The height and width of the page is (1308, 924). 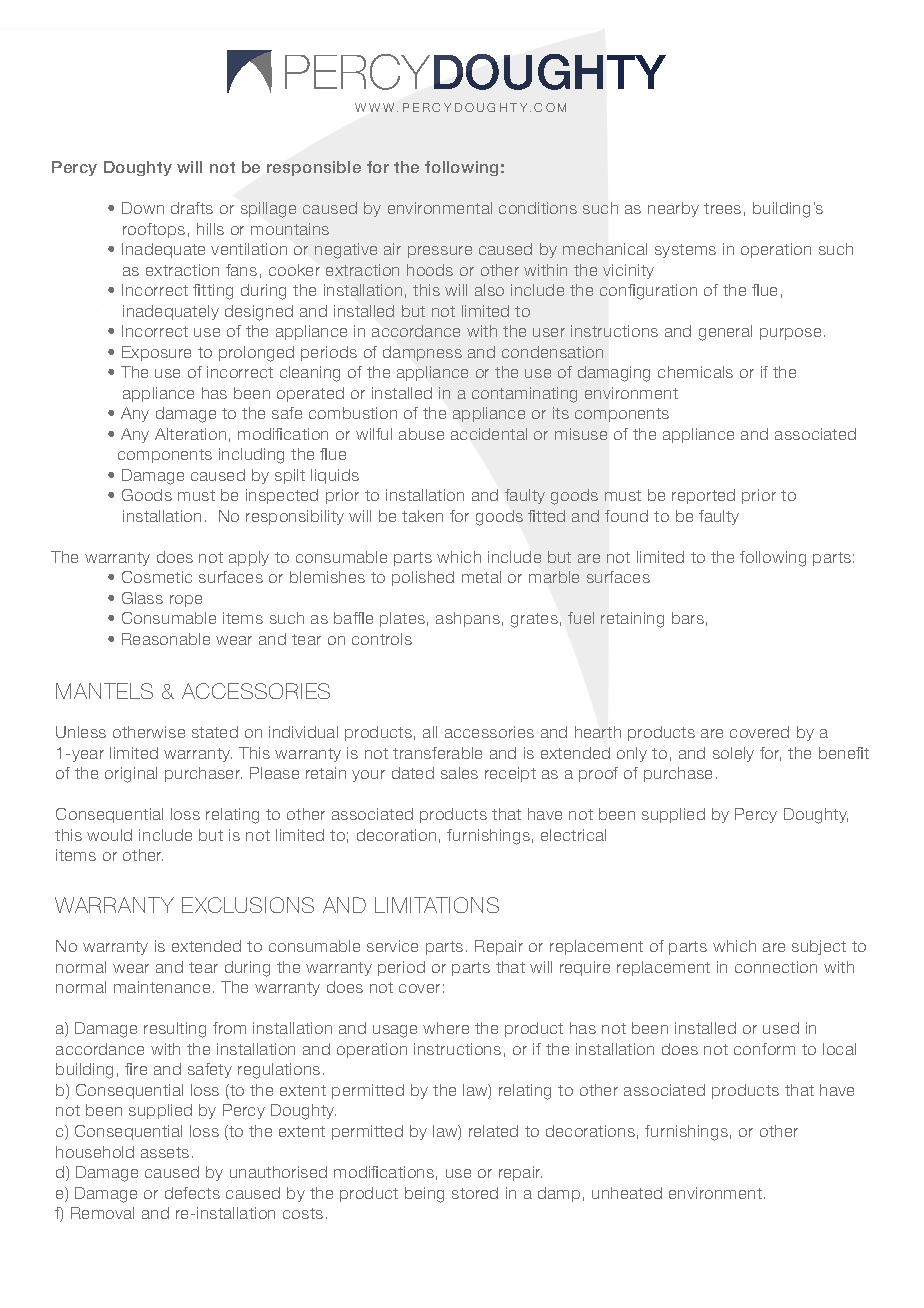 What do you see at coordinates (215, 732) in the page?
I see `stated` at bounding box center [215, 732].
